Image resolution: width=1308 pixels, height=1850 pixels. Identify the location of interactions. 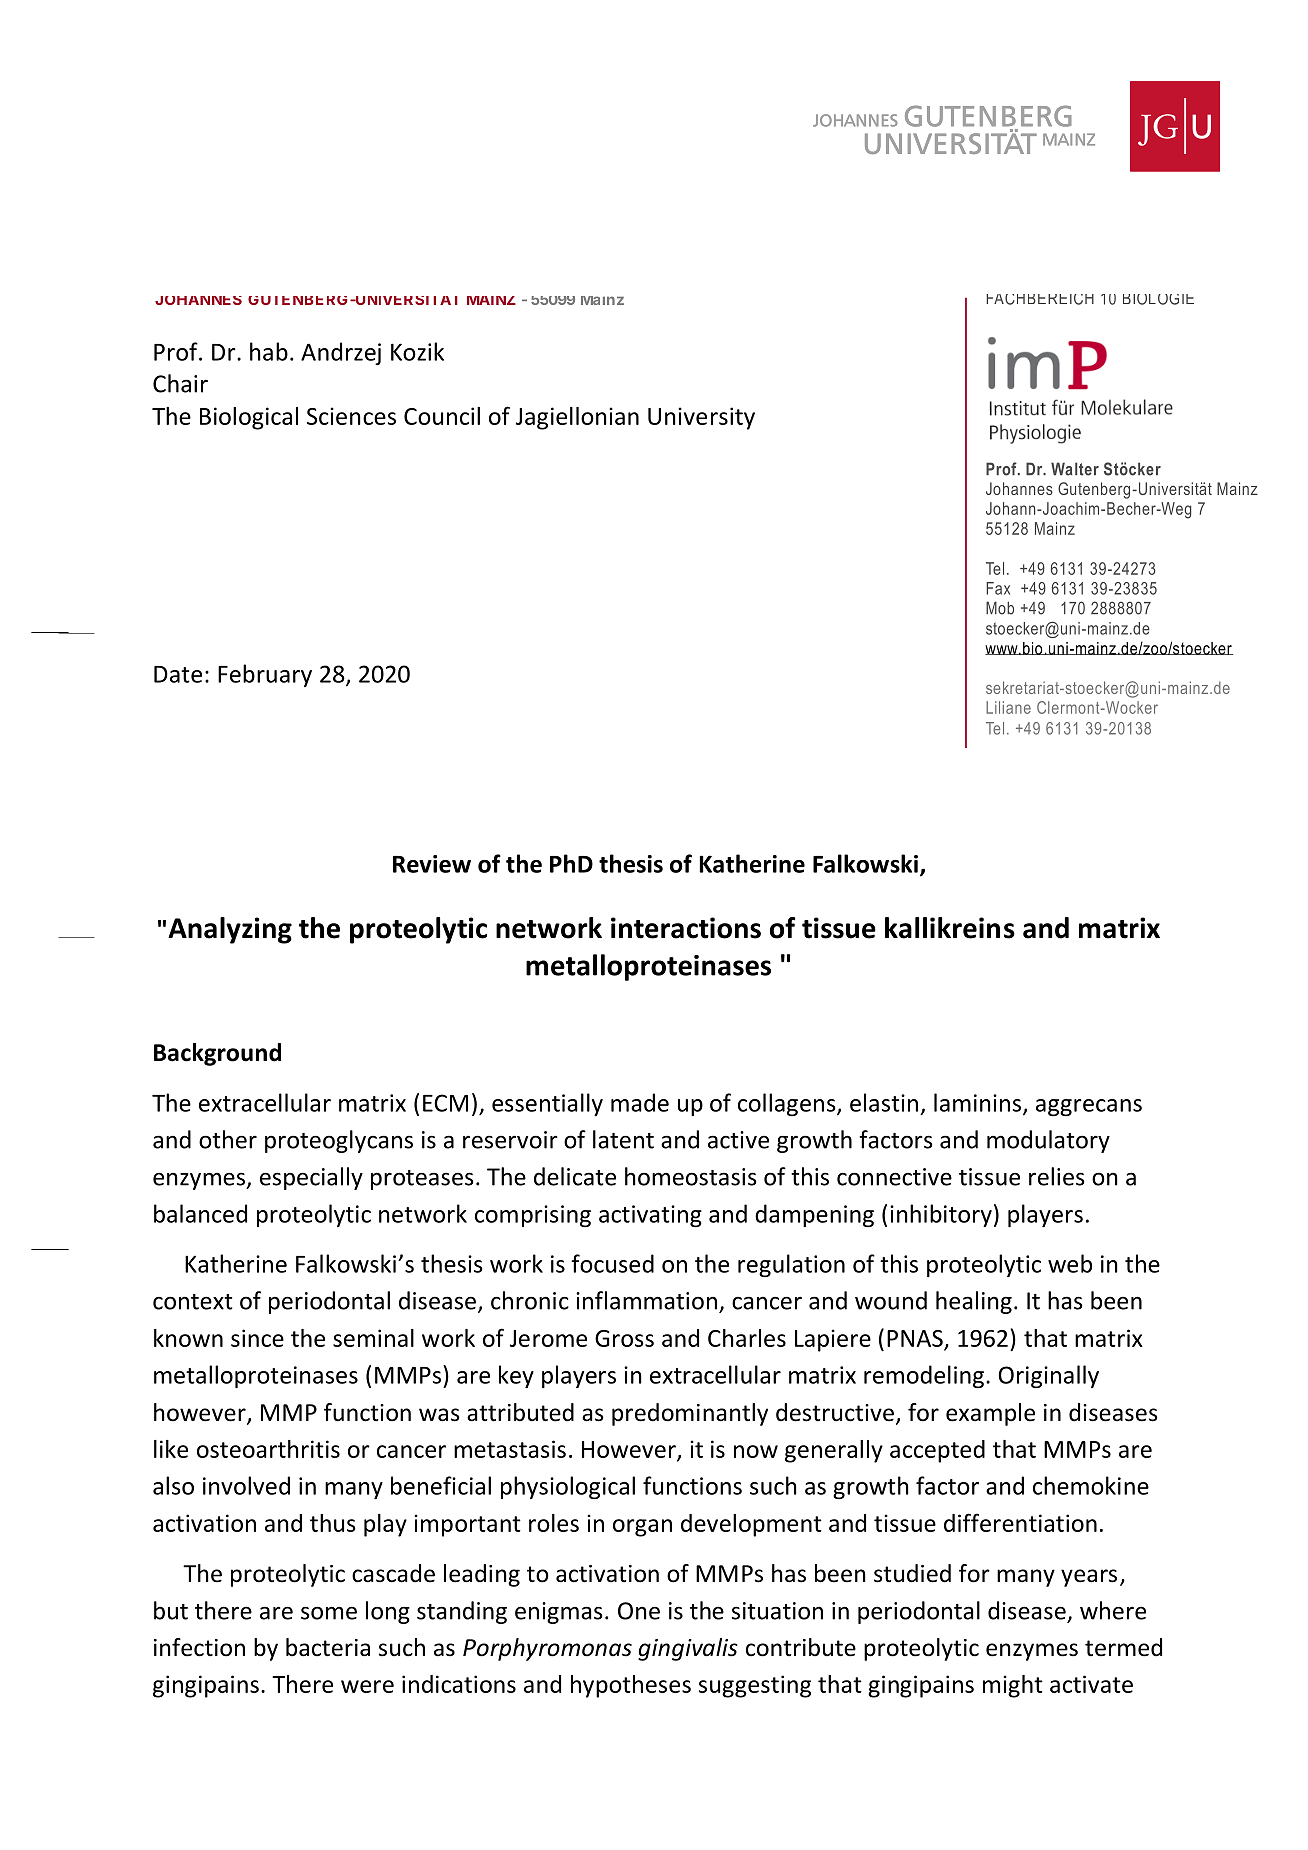
(686, 928).
